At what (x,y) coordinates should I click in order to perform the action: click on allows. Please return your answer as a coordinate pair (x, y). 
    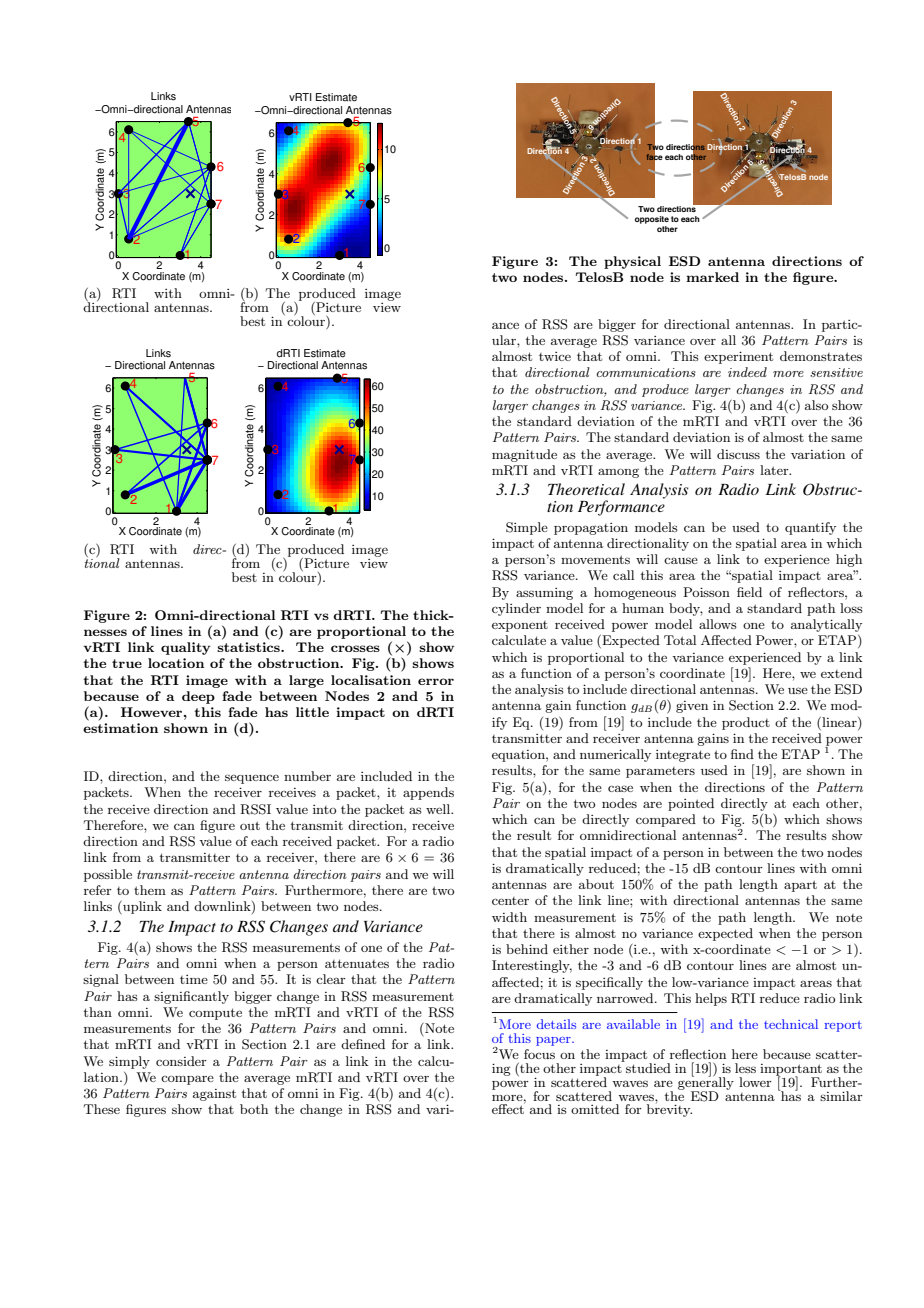
    Looking at the image, I should click on (718, 624).
